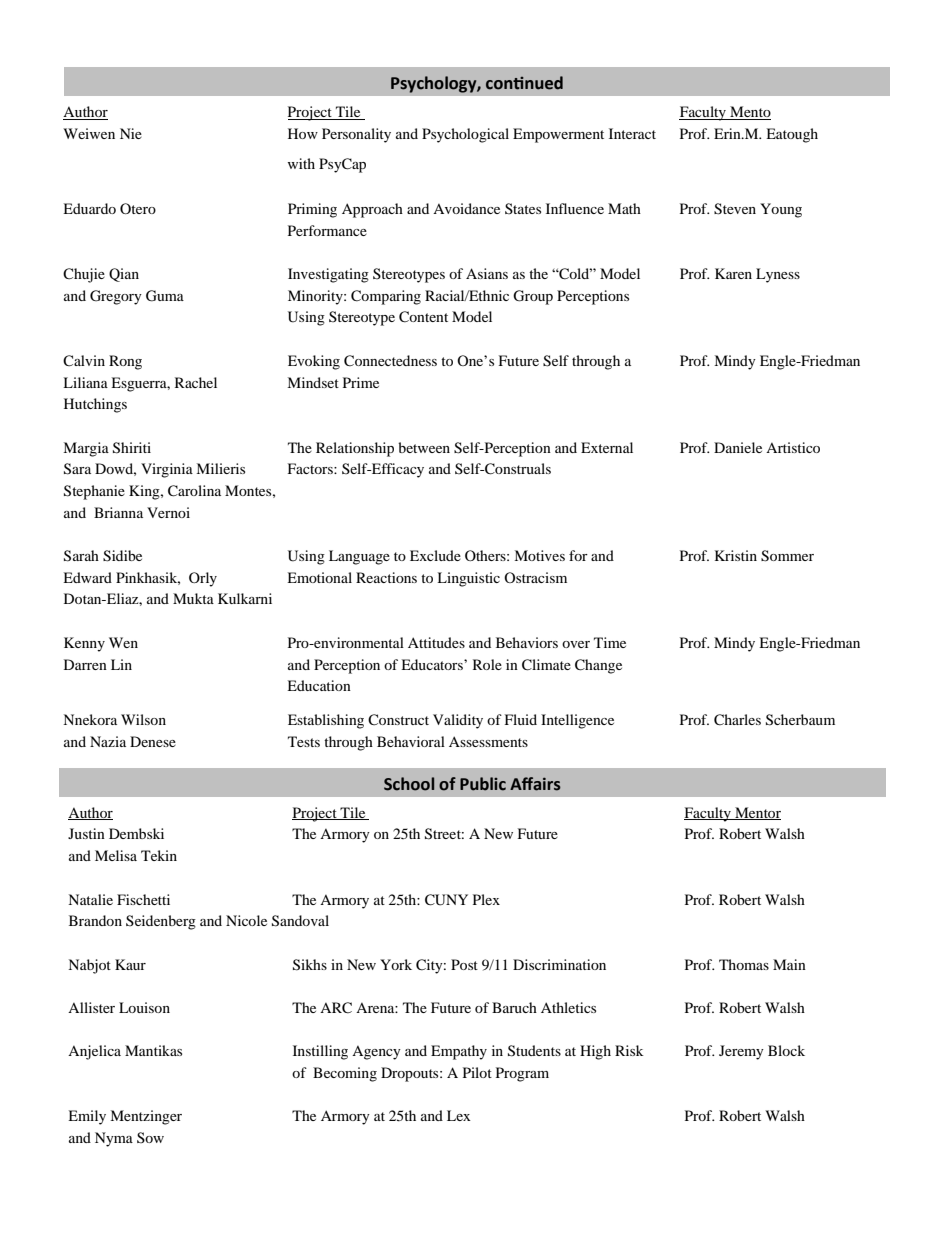 This page has height=1233, width=952. Describe the element at coordinates (738, 447) in the page. I see `Daniele` at that location.
